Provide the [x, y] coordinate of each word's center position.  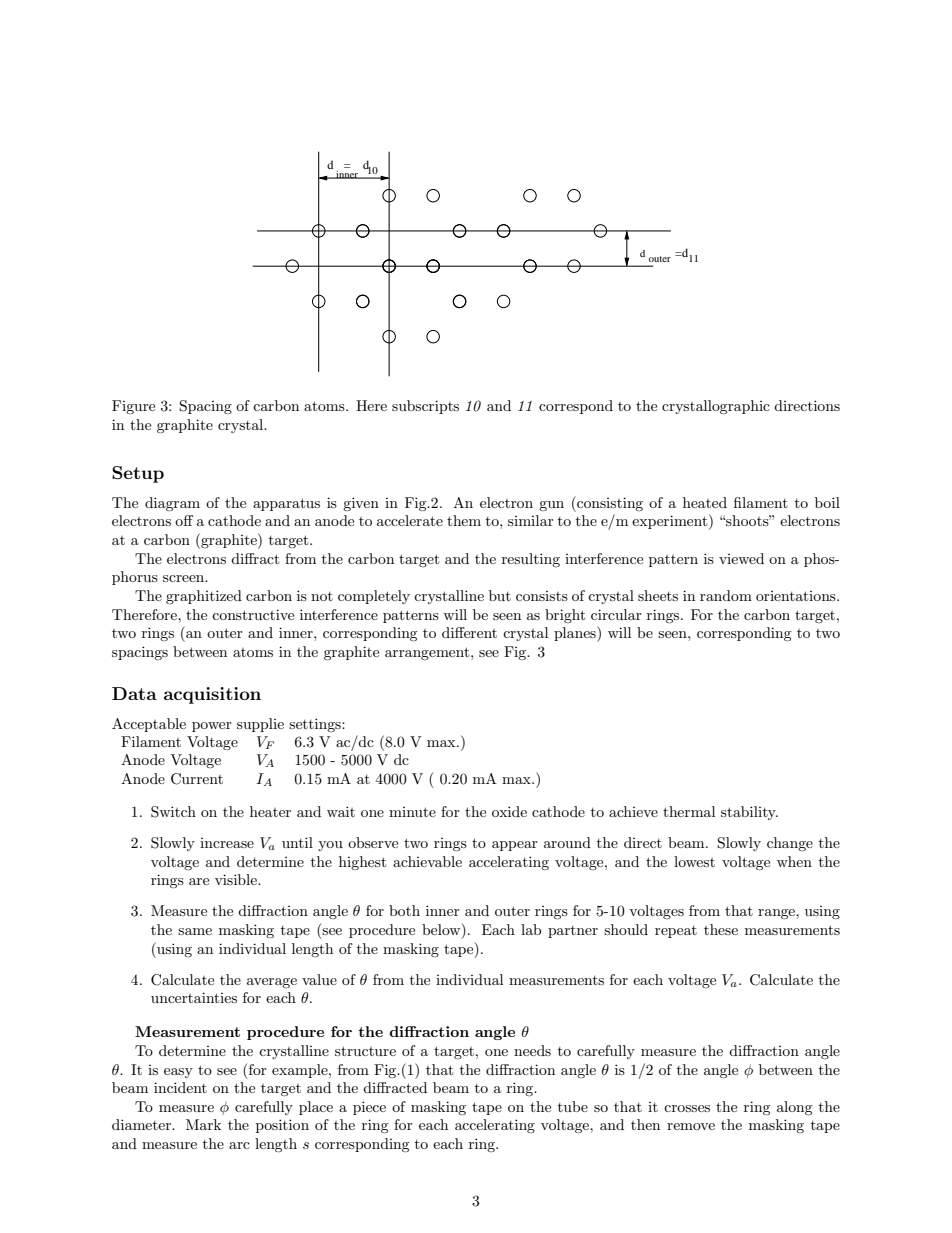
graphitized [204, 597]
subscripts [425, 407]
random [726, 595]
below [442, 931]
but [500, 595]
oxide [509, 811]
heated [705, 502]
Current [197, 779]
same [195, 931]
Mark [203, 1124]
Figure [133, 407]
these [721, 929]
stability [749, 813]
